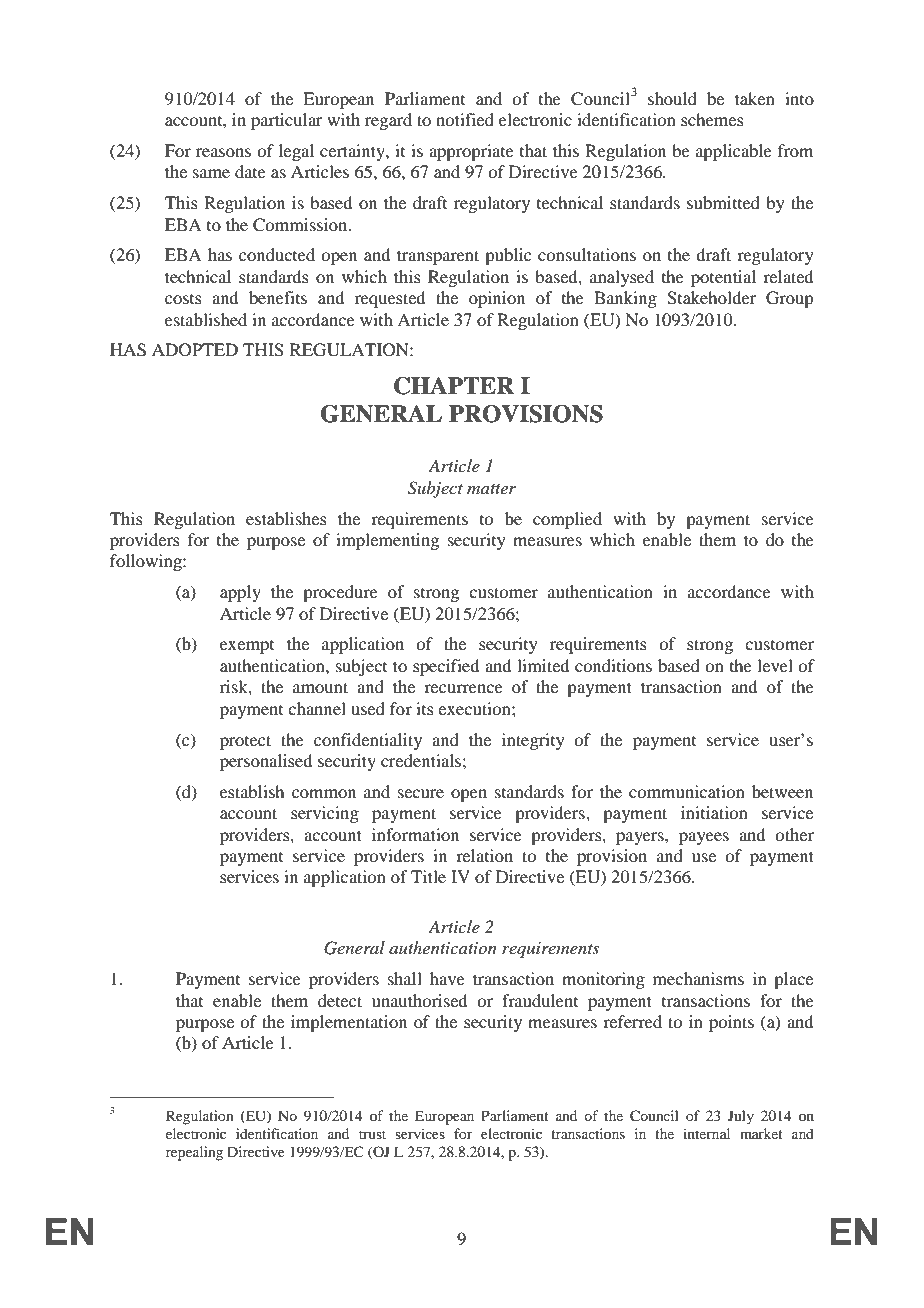 This document has width=924, height=1308. What do you see at coordinates (465, 119) in the document?
I see `notified` at bounding box center [465, 119].
